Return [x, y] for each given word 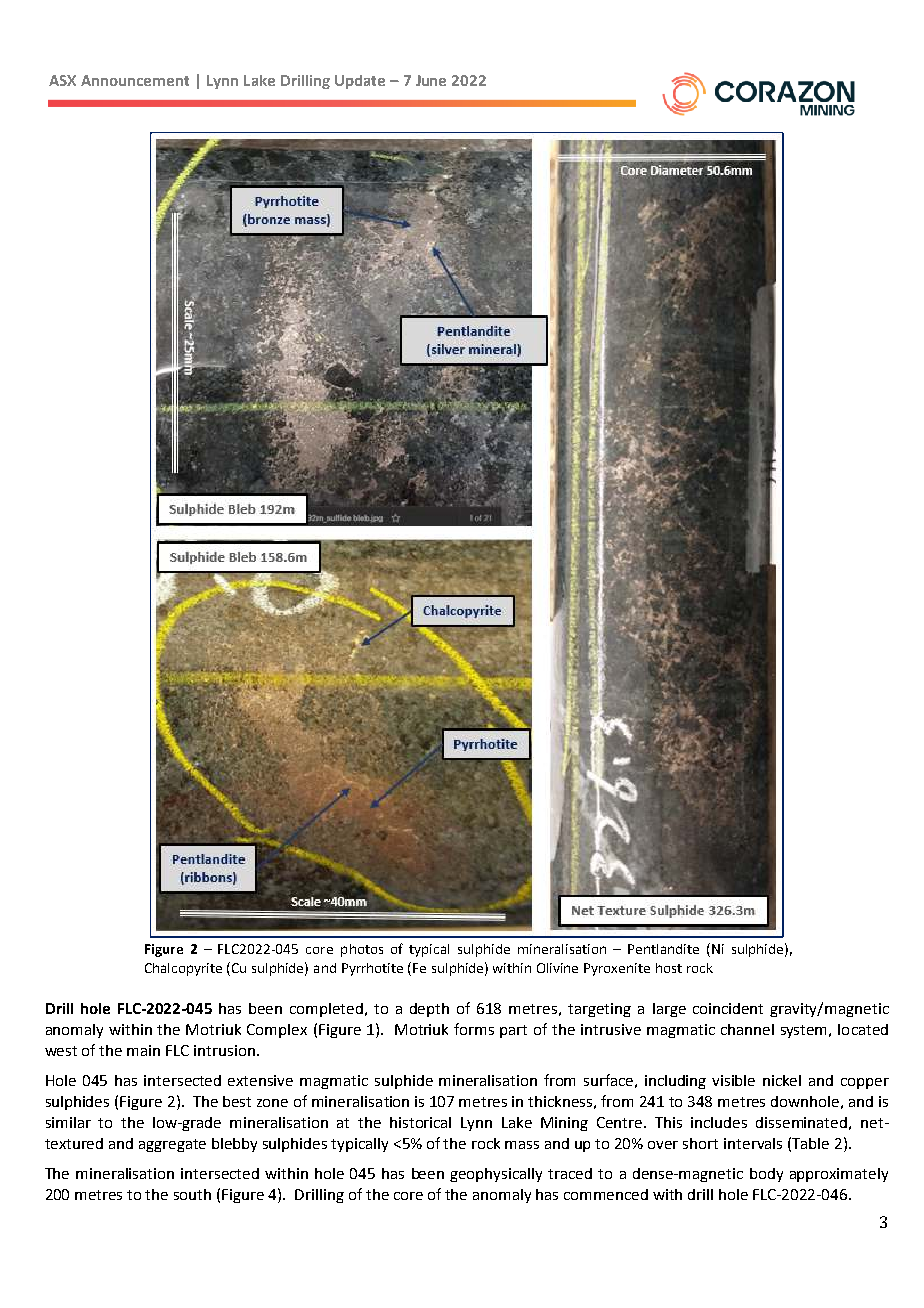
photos [362, 950]
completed [328, 1010]
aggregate [172, 1145]
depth [429, 1010]
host [669, 968]
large [669, 1010]
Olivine [557, 968]
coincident [728, 1008]
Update [360, 82]
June [431, 80]
